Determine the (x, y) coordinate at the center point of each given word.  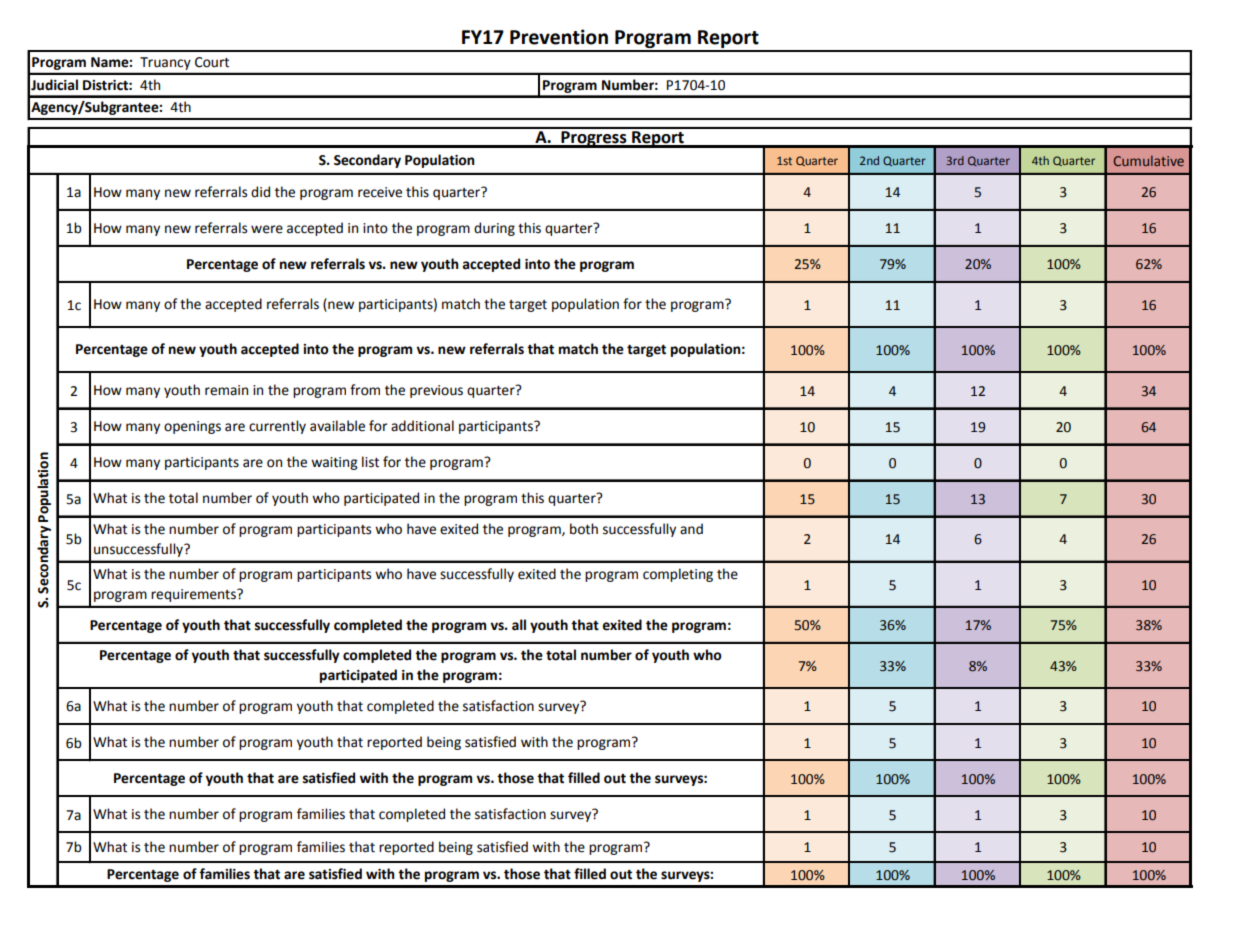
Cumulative (1149, 160)
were (267, 229)
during (494, 229)
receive (380, 192)
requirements (194, 595)
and (691, 529)
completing (678, 575)
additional (422, 426)
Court (212, 62)
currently (277, 427)
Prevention (559, 37)
